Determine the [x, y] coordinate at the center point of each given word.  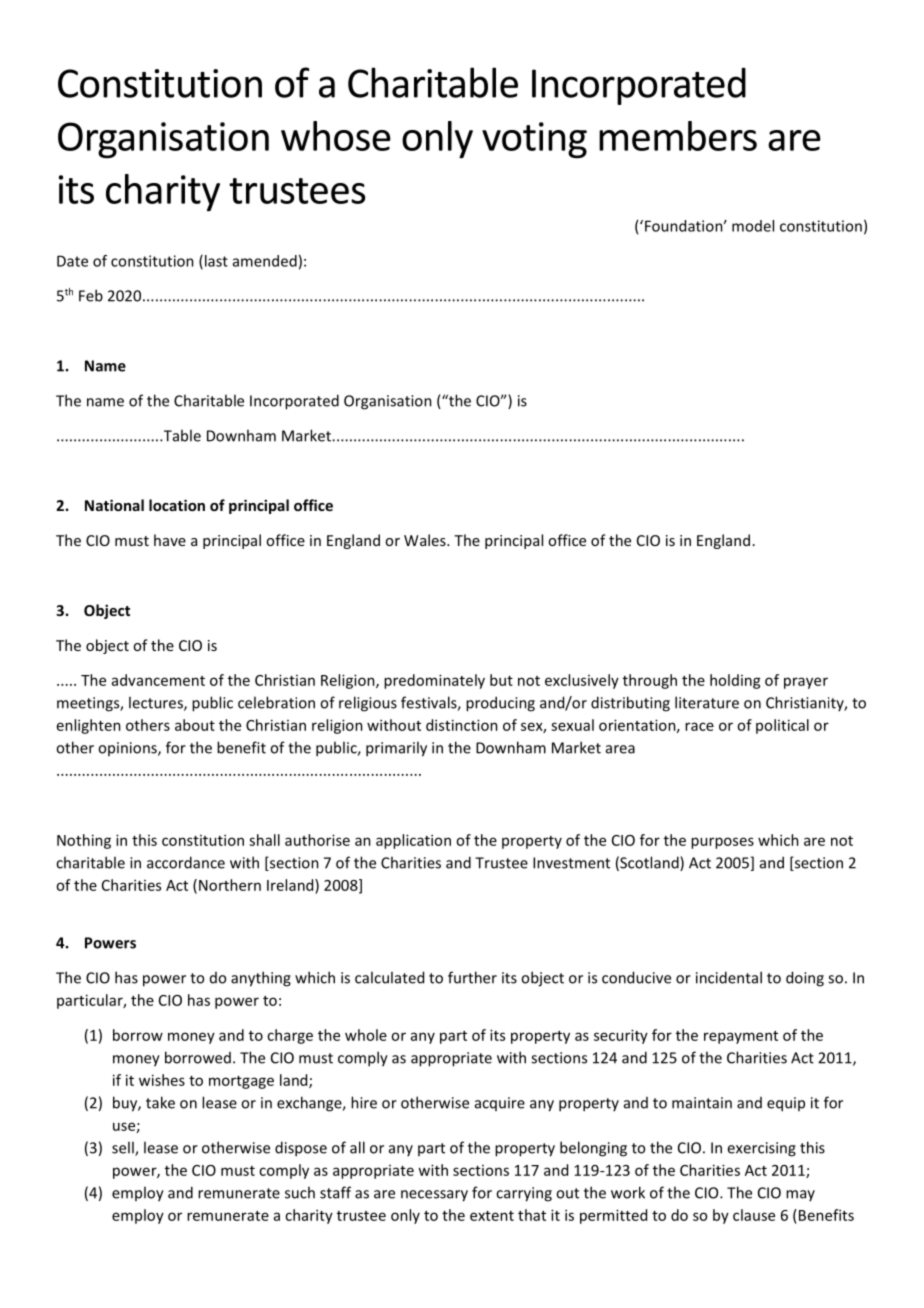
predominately [434, 681]
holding [735, 681]
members [678, 136]
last [215, 262]
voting [534, 140]
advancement [158, 680]
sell [124, 1148]
